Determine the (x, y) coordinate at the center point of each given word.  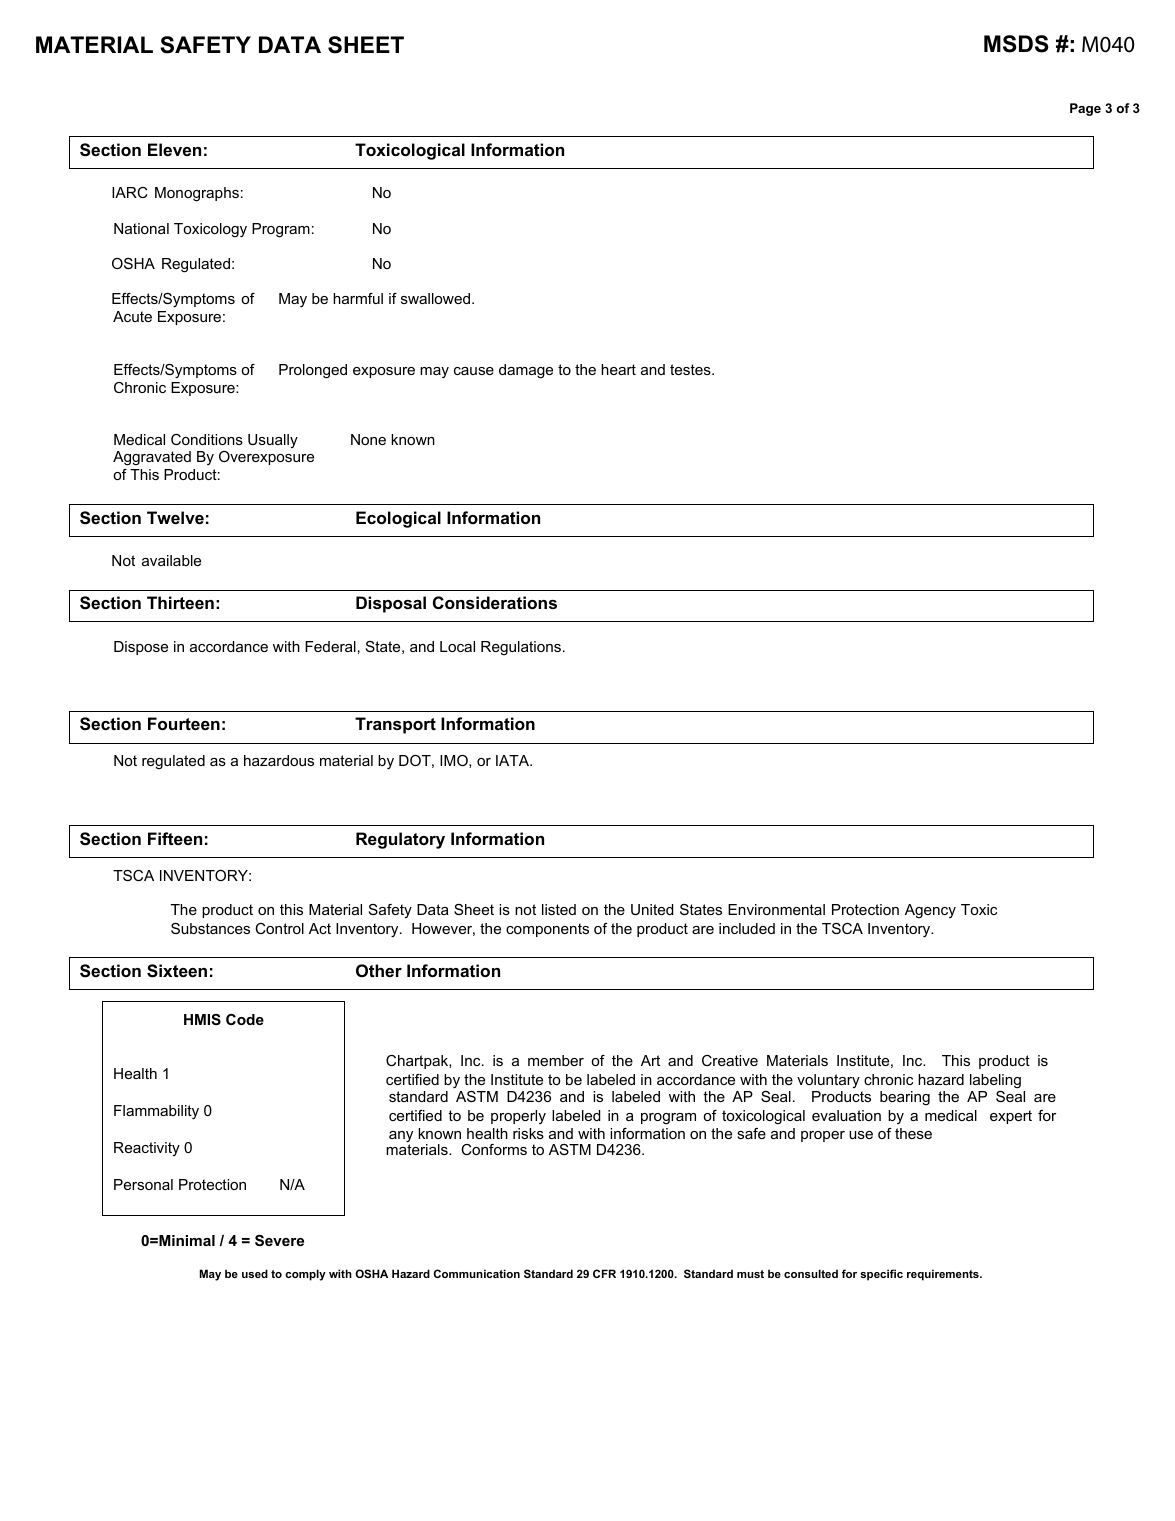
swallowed (437, 298)
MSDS (1016, 44)
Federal (330, 646)
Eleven (174, 149)
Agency (930, 911)
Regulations (521, 648)
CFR (604, 1273)
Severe (279, 1240)
